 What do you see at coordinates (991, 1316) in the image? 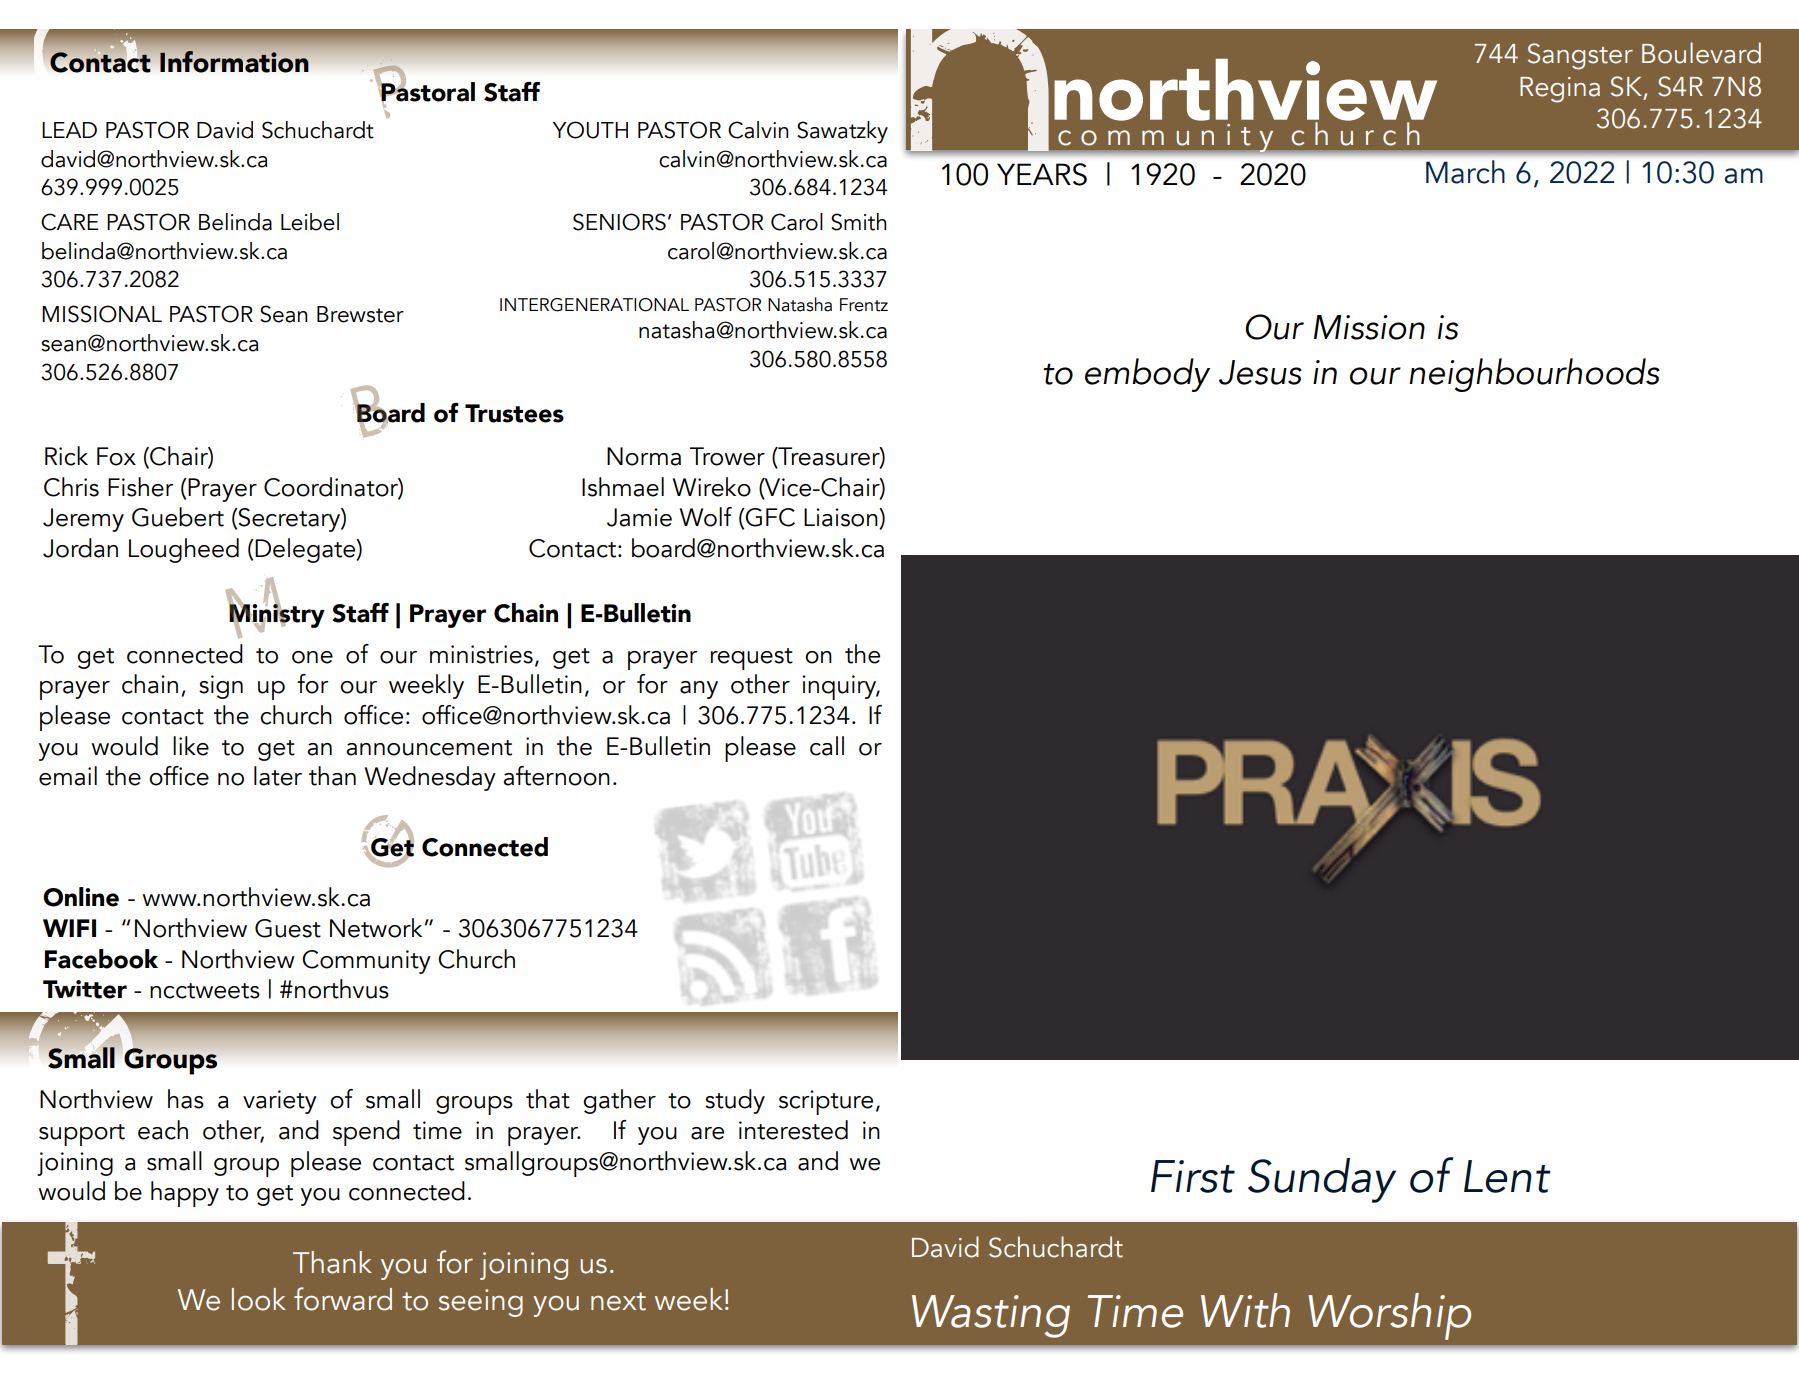
I see `Wasting` at bounding box center [991, 1316].
